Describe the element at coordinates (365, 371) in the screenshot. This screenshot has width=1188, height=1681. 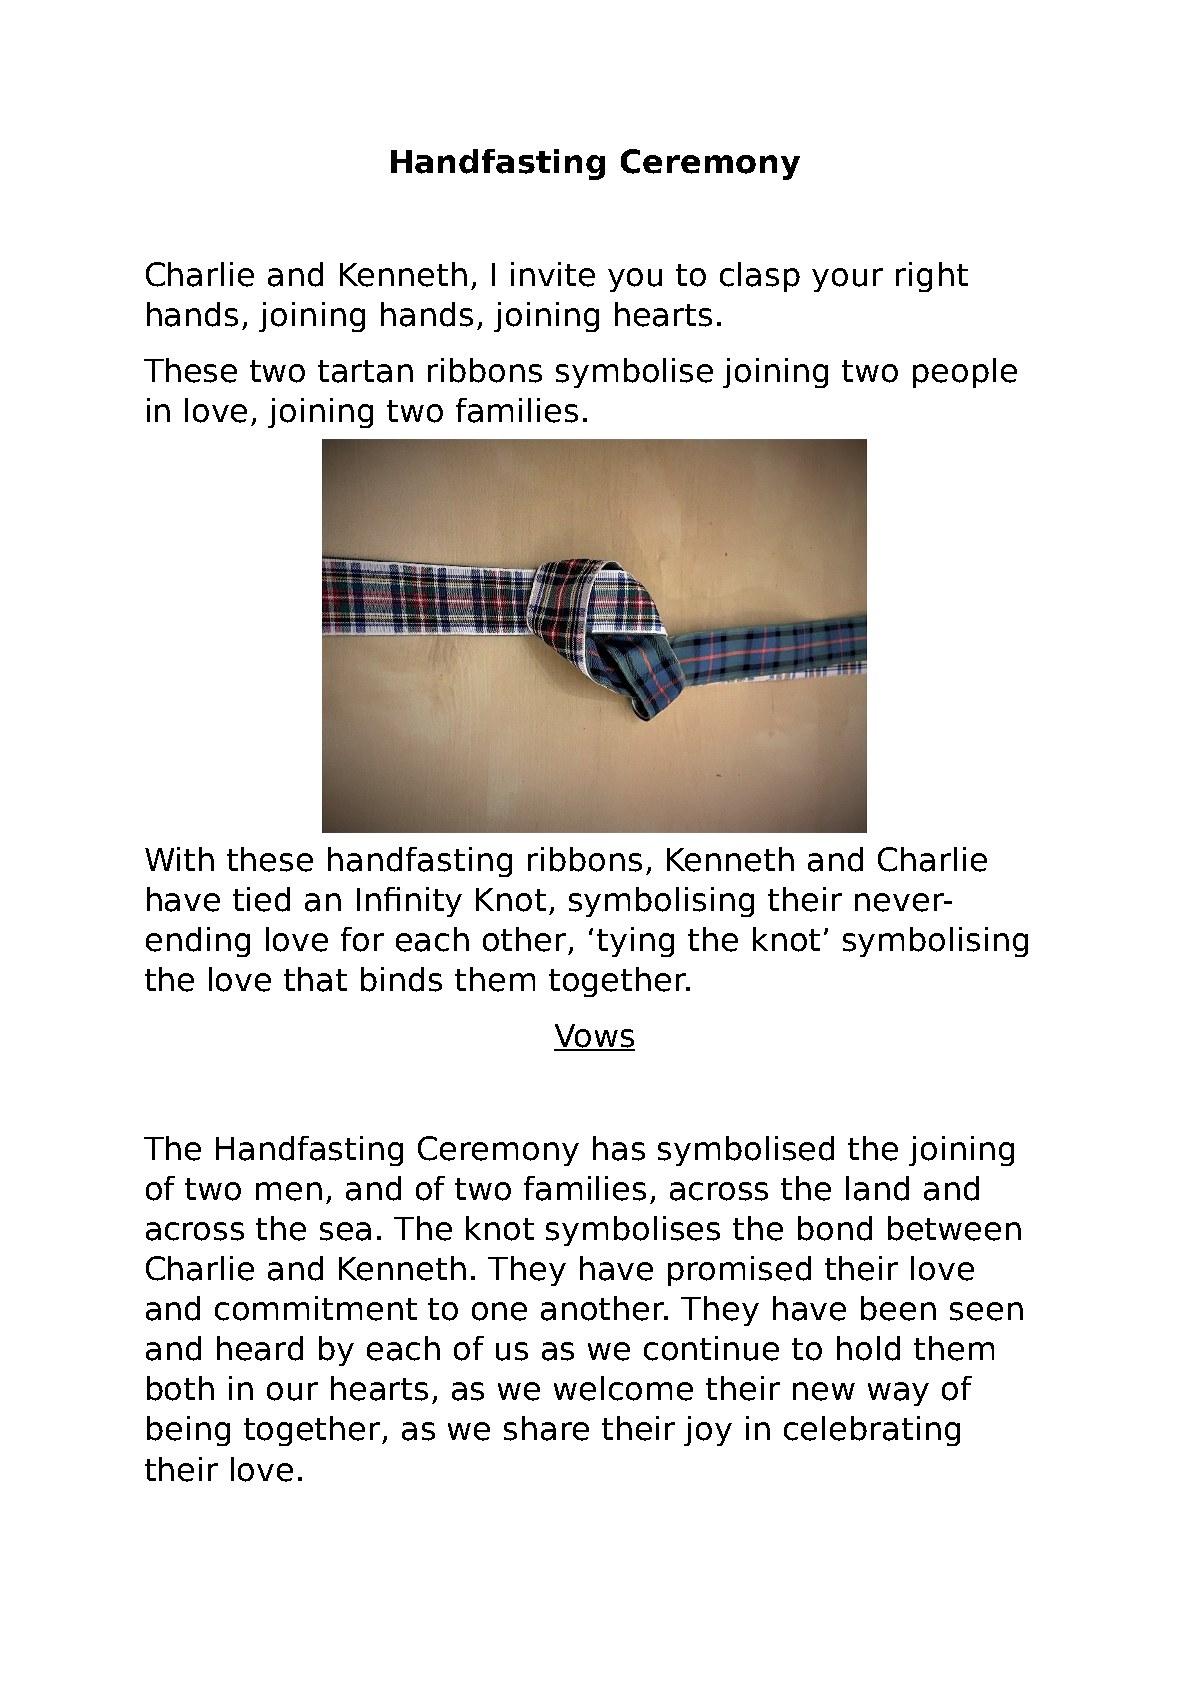
I see `tartan` at that location.
